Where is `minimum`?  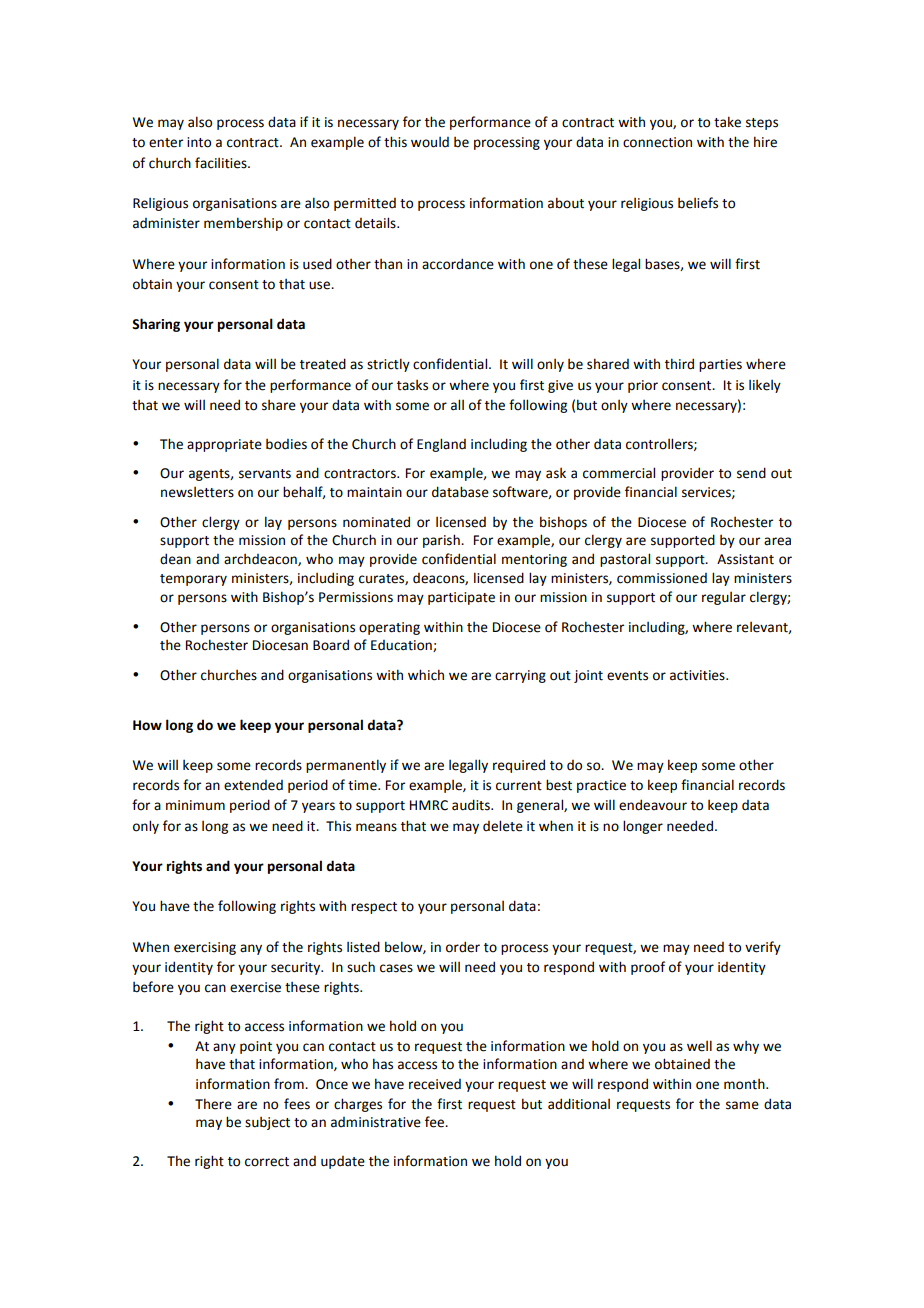 minimum is located at coordinates (195, 805).
